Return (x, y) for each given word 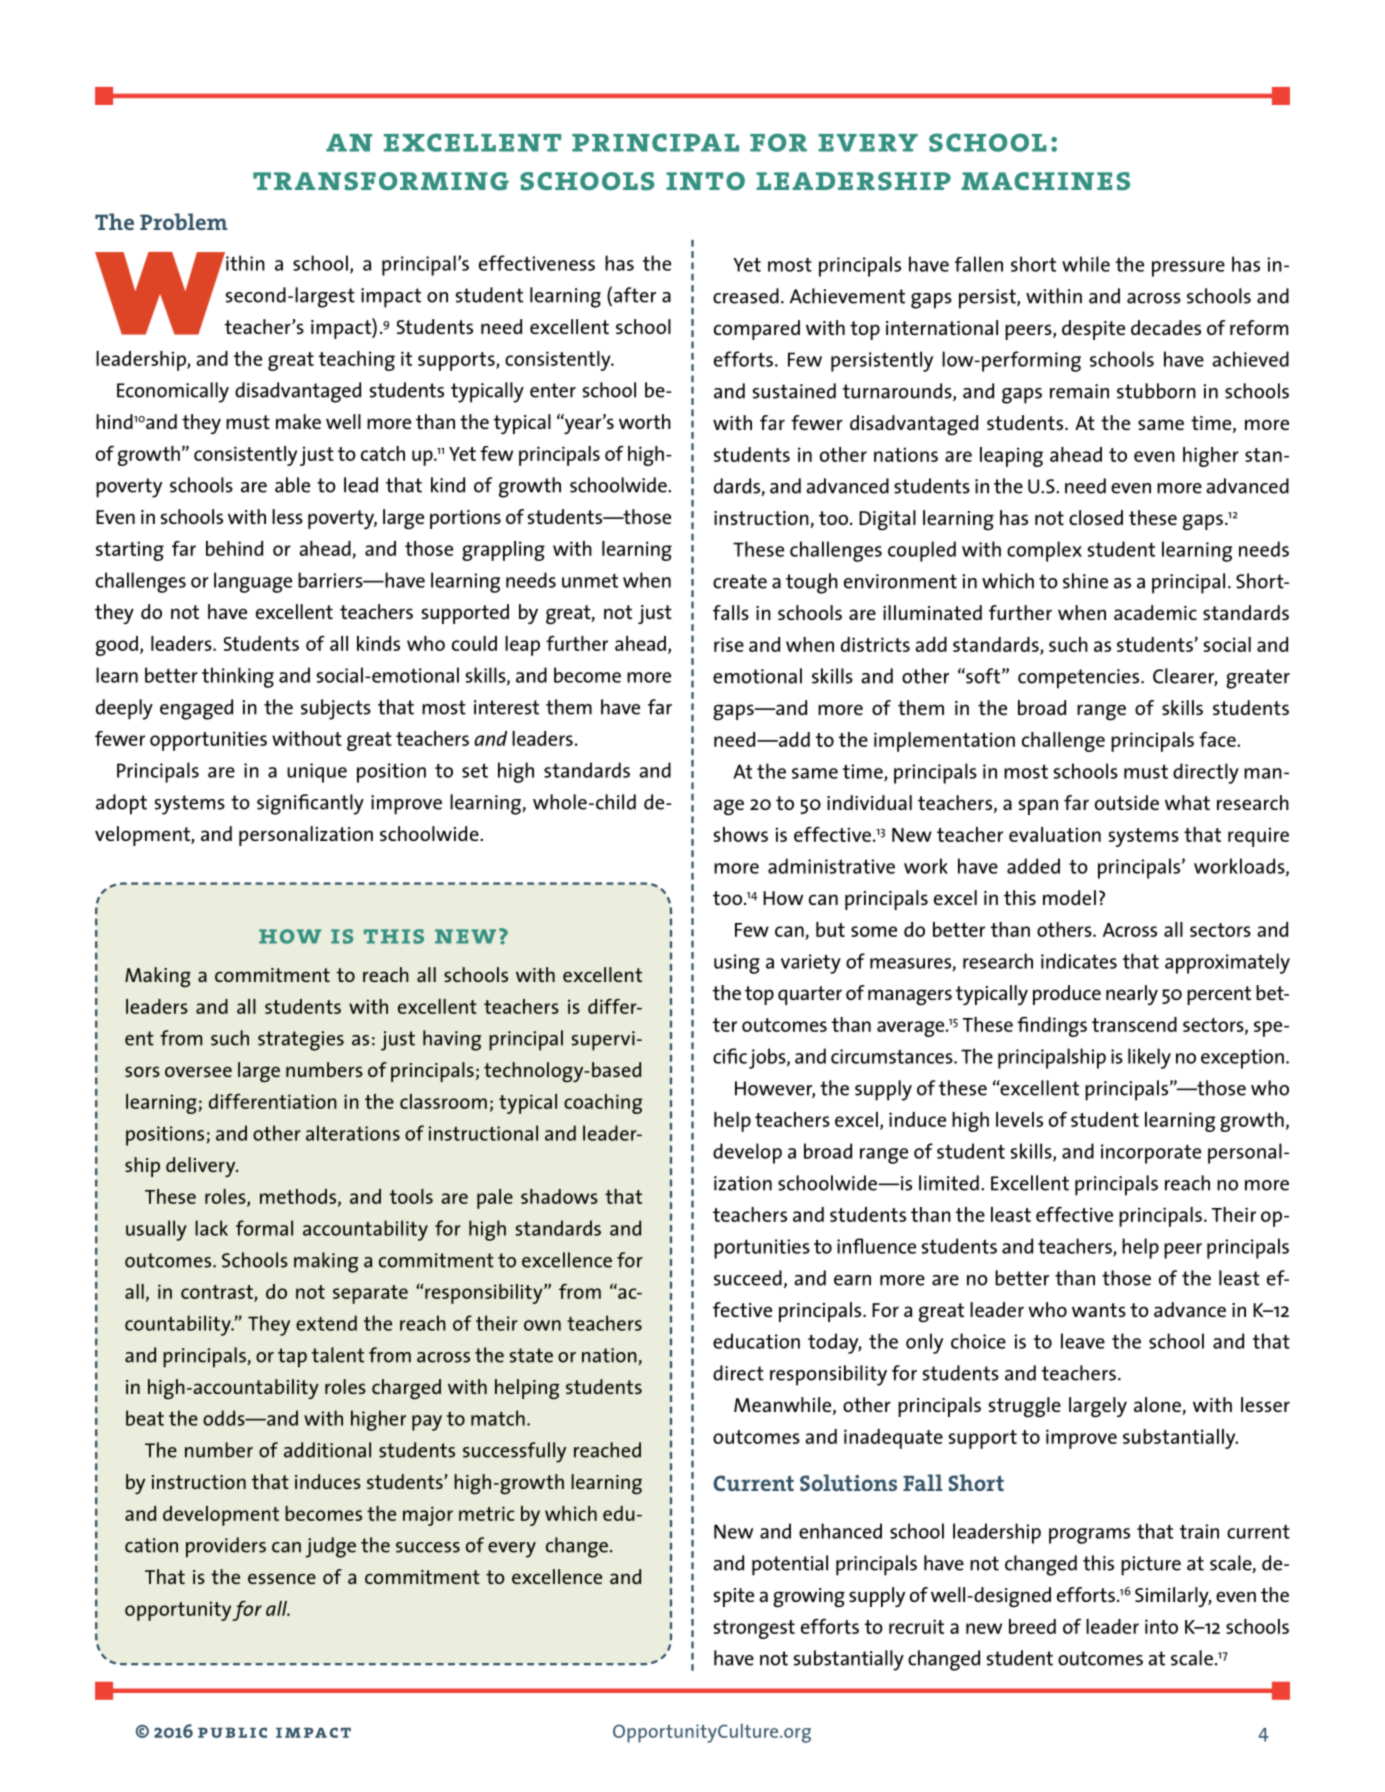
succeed (748, 1278)
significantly (310, 804)
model (1069, 897)
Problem (184, 221)
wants (1099, 1310)
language (253, 582)
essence (282, 1578)
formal (264, 1228)
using (737, 964)
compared (757, 330)
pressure (1188, 269)
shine (1085, 581)
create (740, 581)
